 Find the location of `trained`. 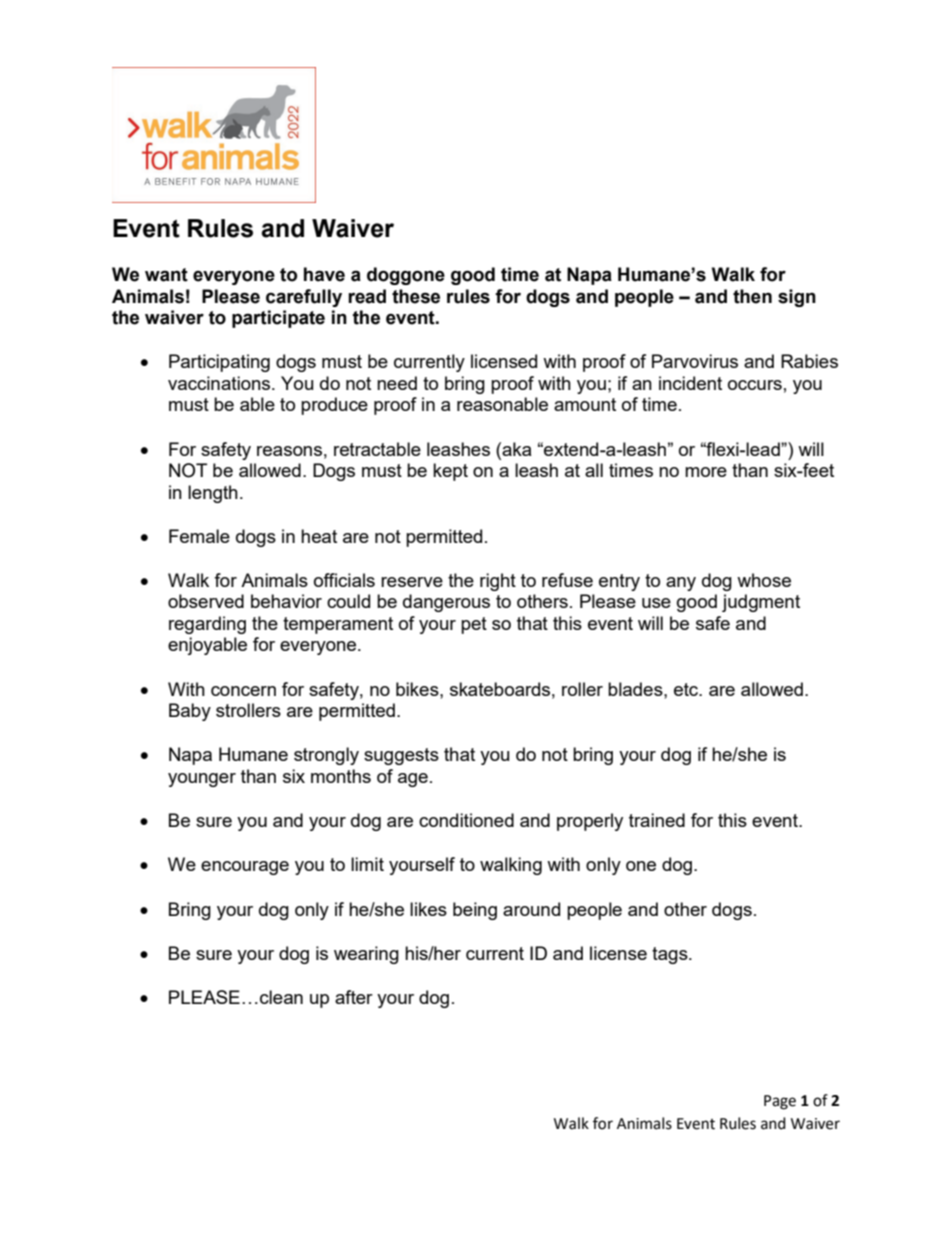

trained is located at coordinates (657, 820).
